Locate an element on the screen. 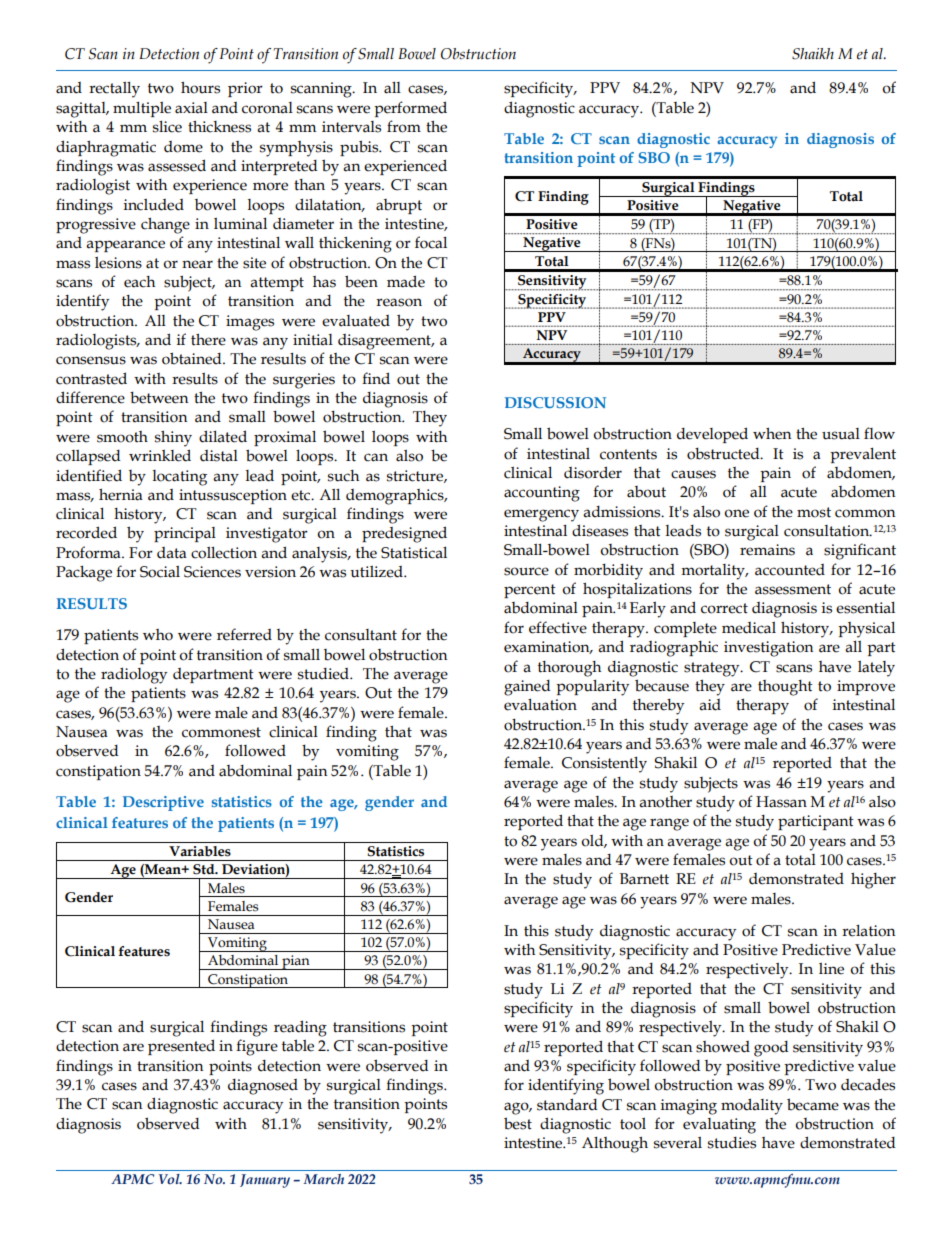 Image resolution: width=952 pixels, height=1233 pixels. Shaikh is located at coordinates (813, 54).
